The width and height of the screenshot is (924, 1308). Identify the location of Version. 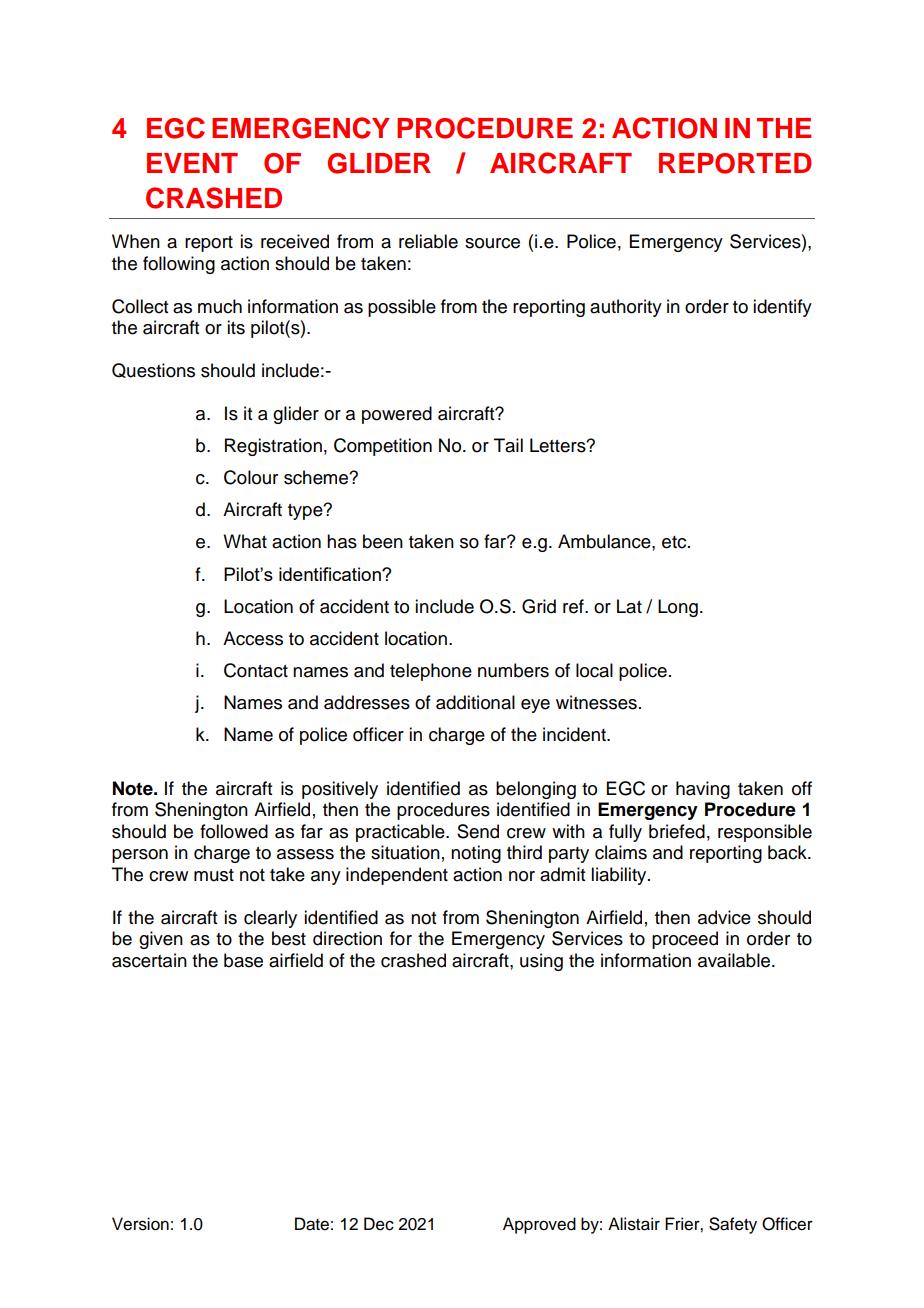
(140, 1224).
